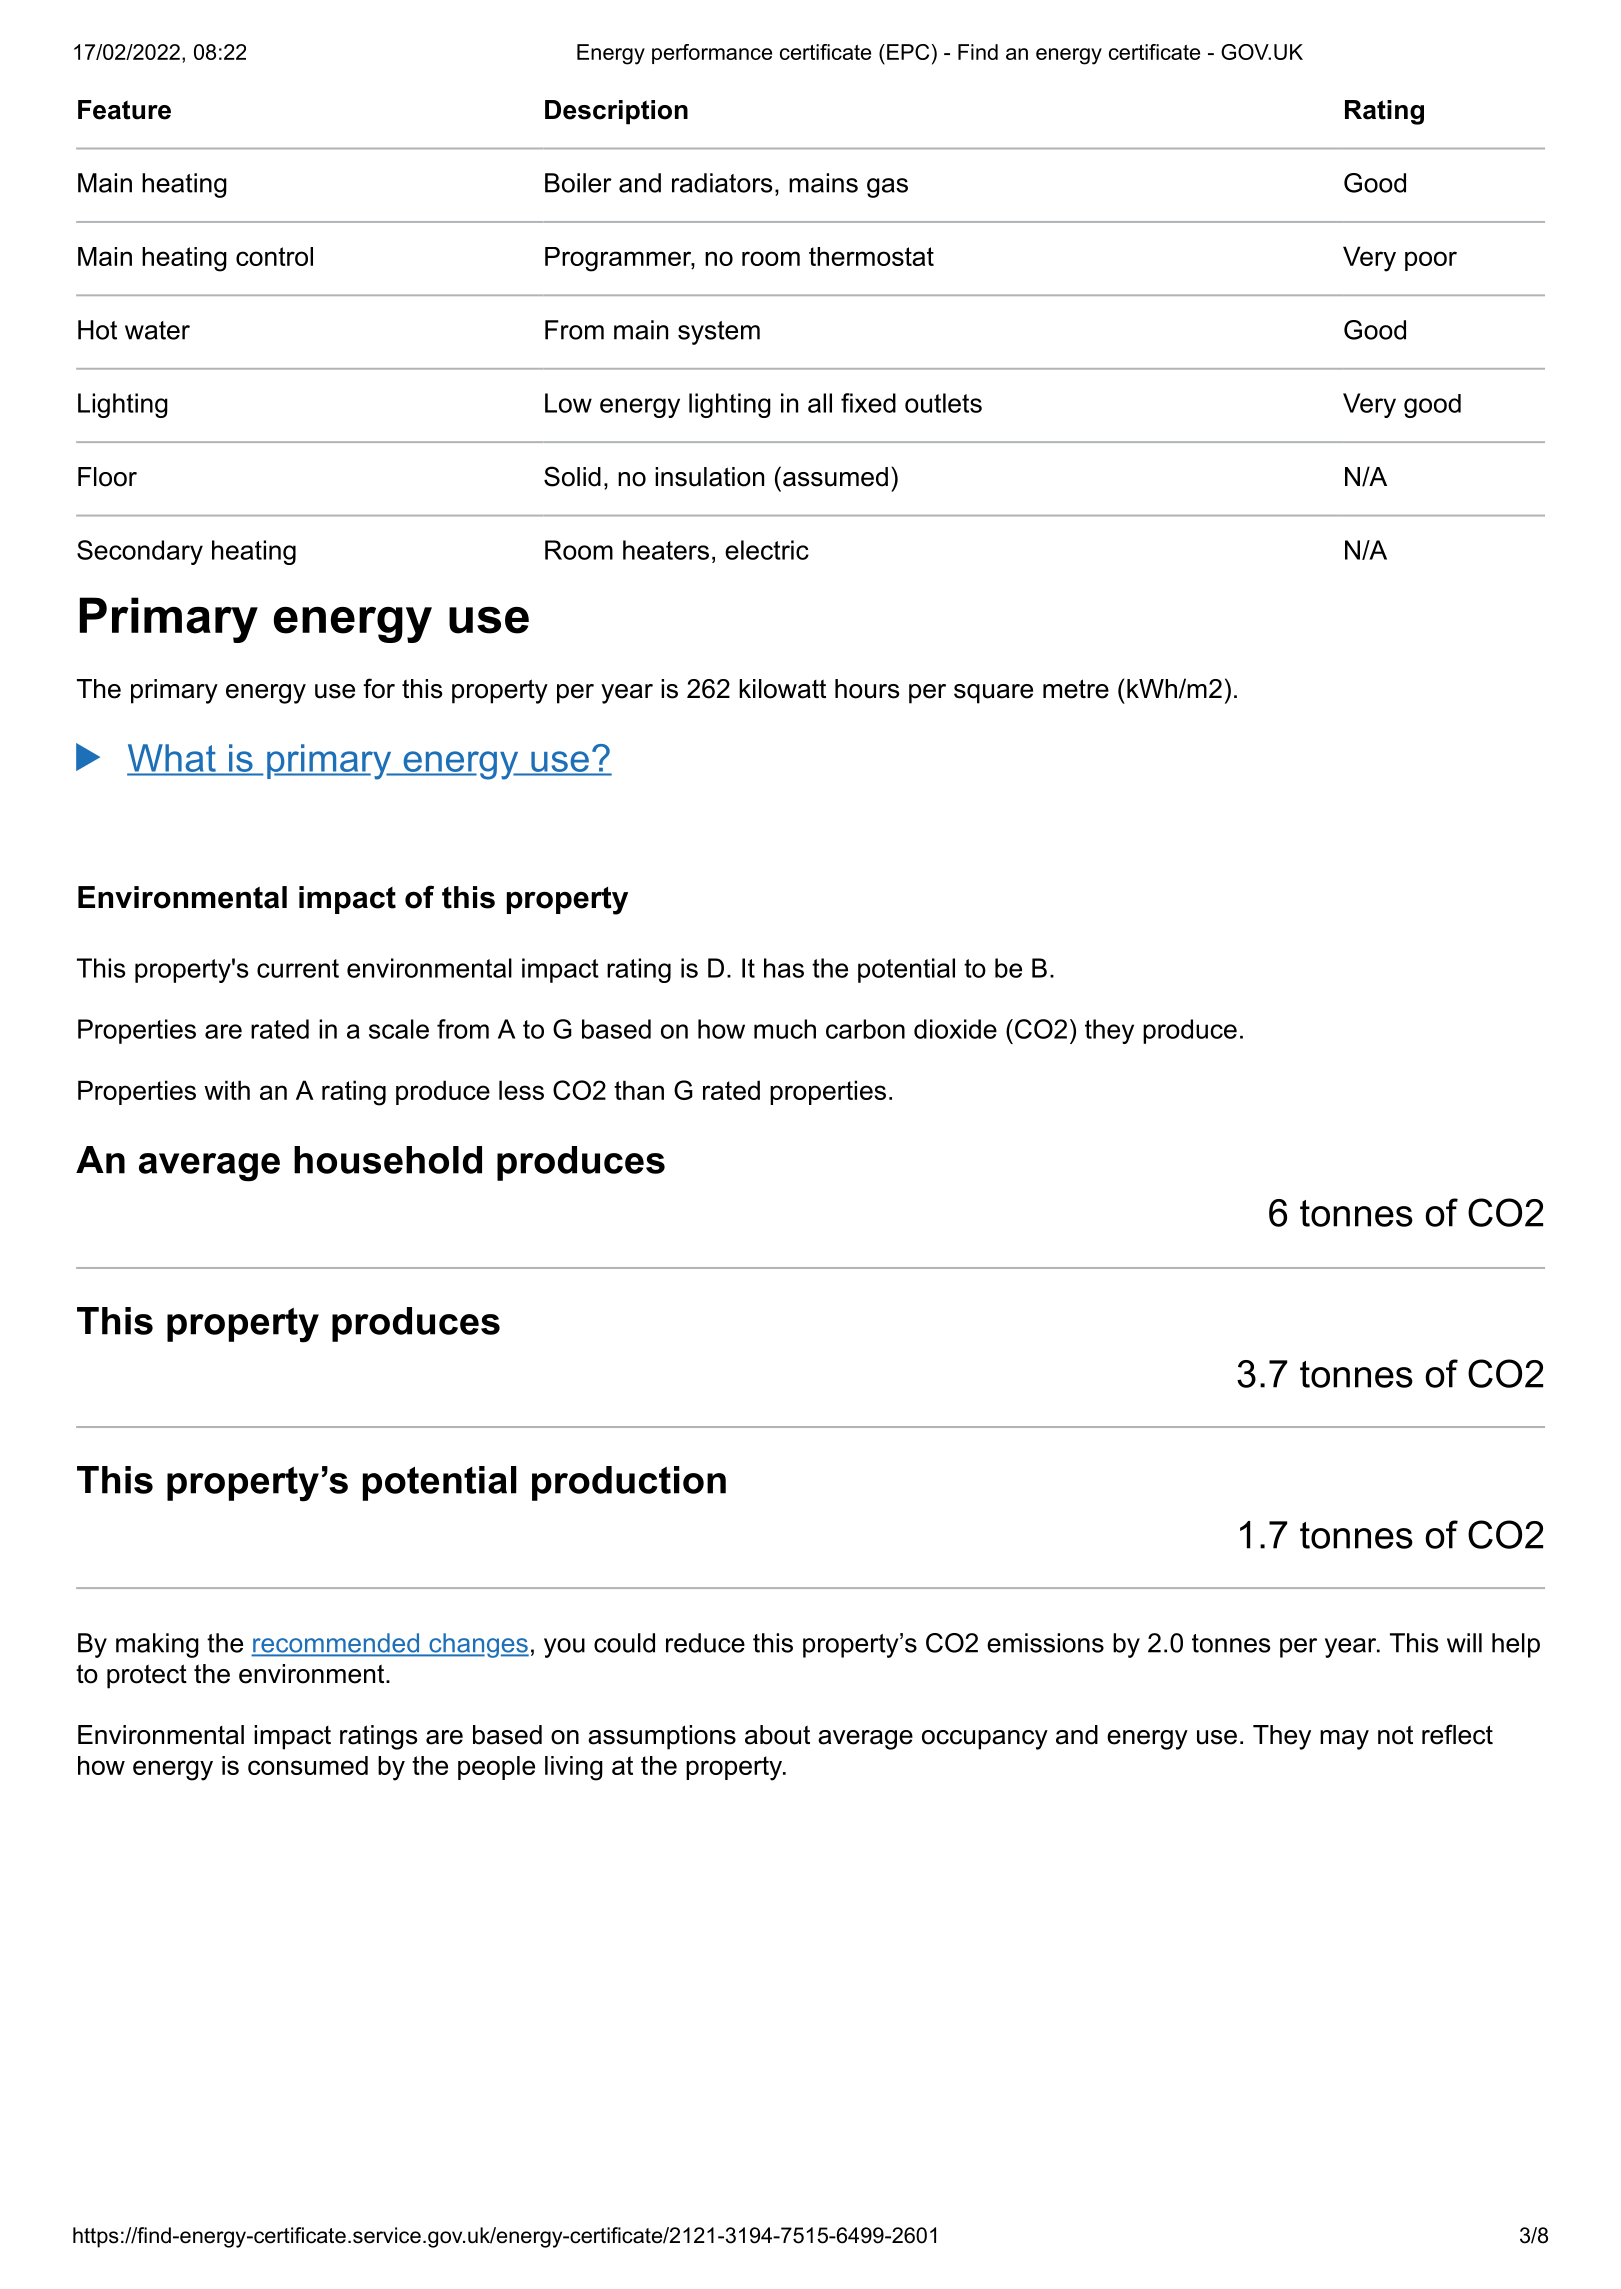  What do you see at coordinates (712, 54) in the screenshot?
I see `performance` at bounding box center [712, 54].
